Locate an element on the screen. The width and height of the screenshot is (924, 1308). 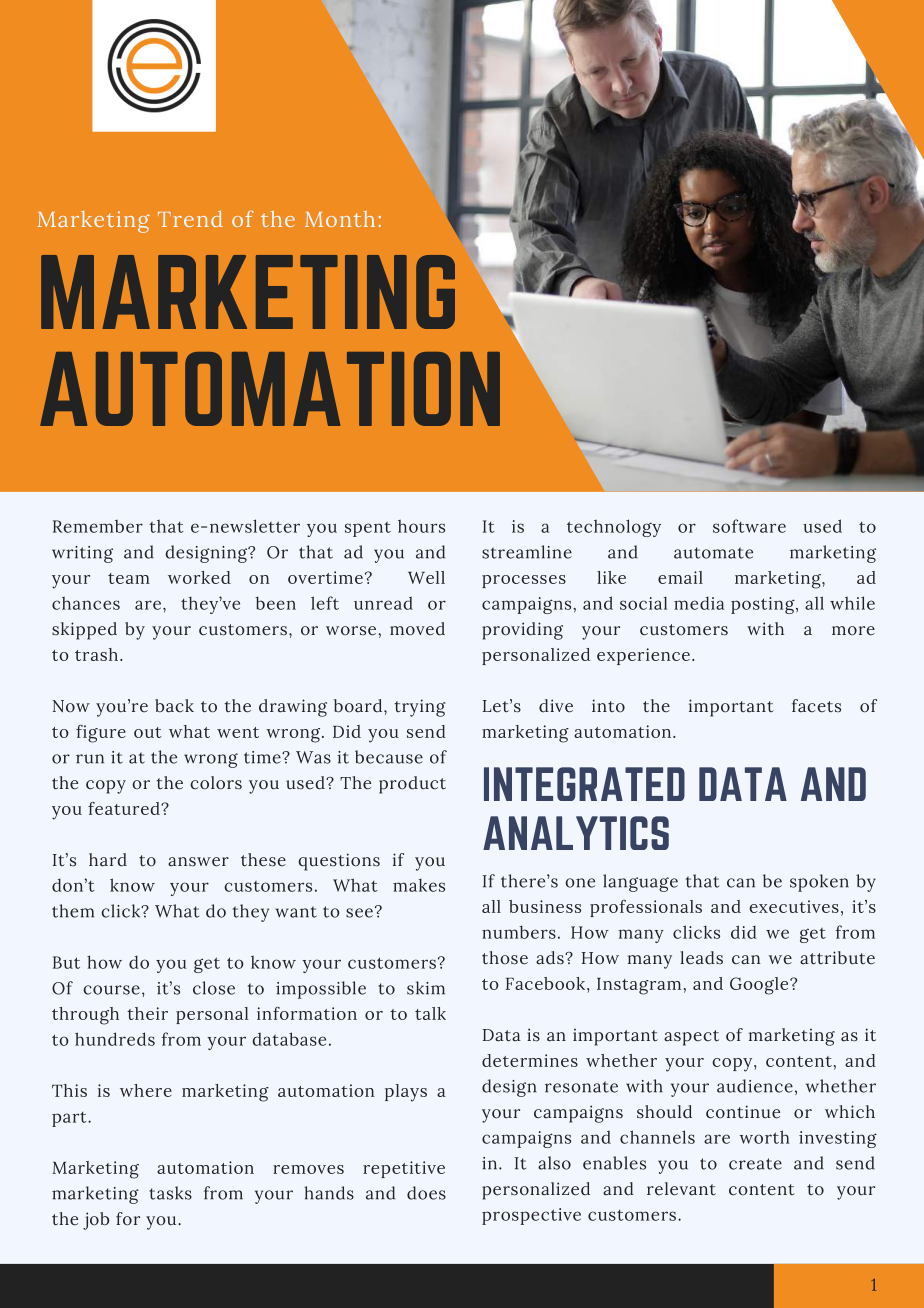
tasks is located at coordinates (170, 1193).
